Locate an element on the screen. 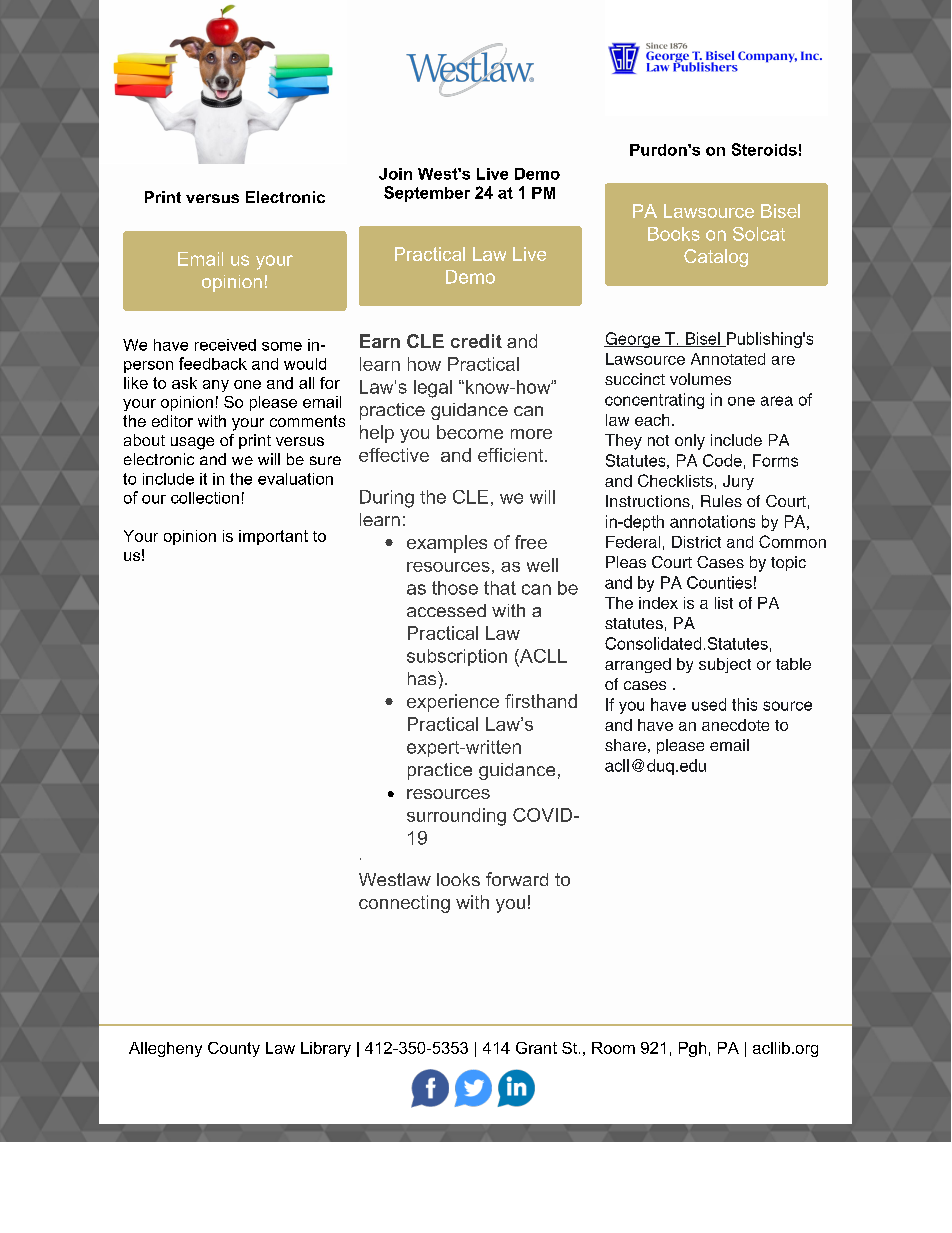 This screenshot has height=1233, width=952. Code is located at coordinates (722, 460).
